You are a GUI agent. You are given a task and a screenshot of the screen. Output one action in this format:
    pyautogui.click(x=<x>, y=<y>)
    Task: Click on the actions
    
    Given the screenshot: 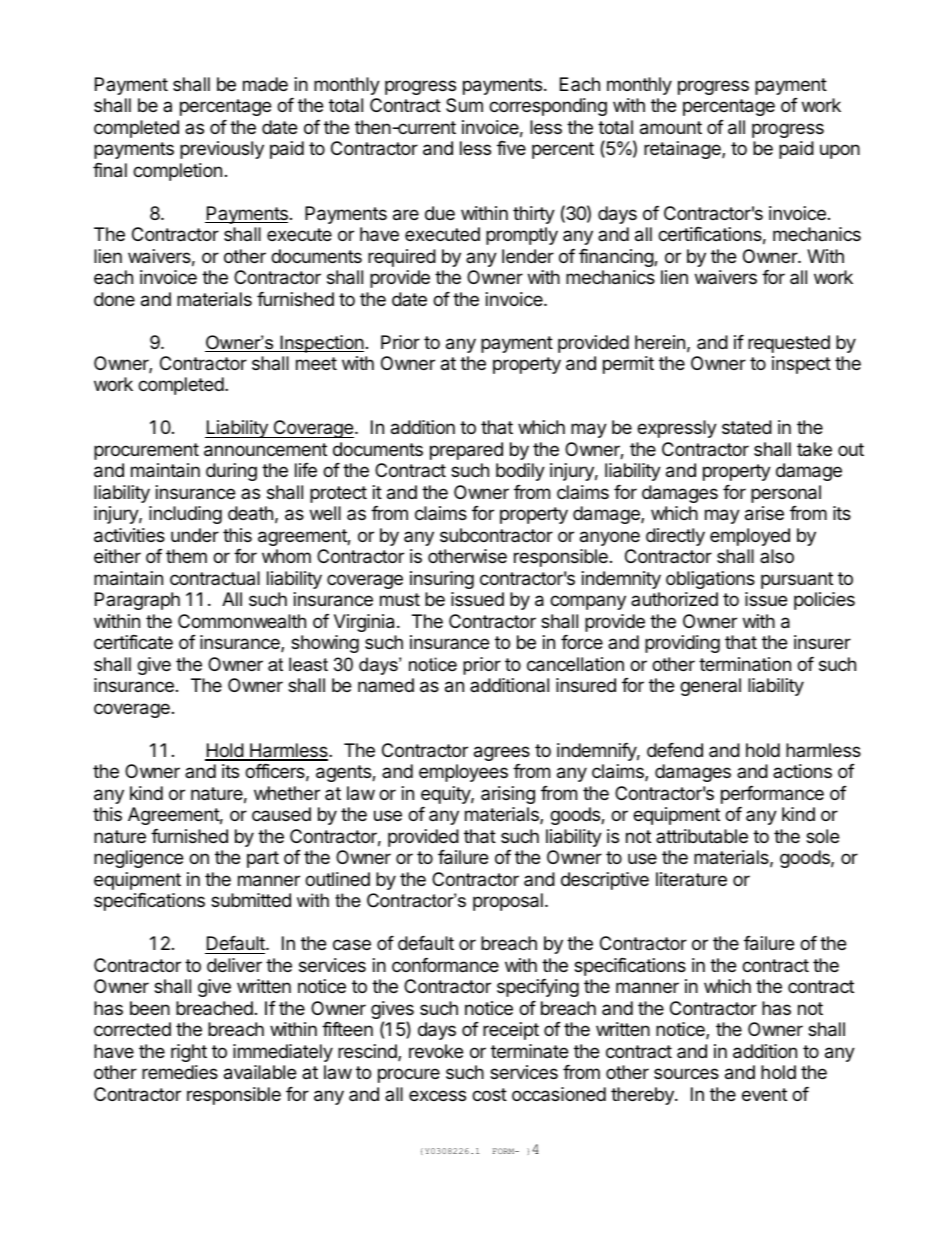 What is the action you would take?
    pyautogui.click(x=802, y=771)
